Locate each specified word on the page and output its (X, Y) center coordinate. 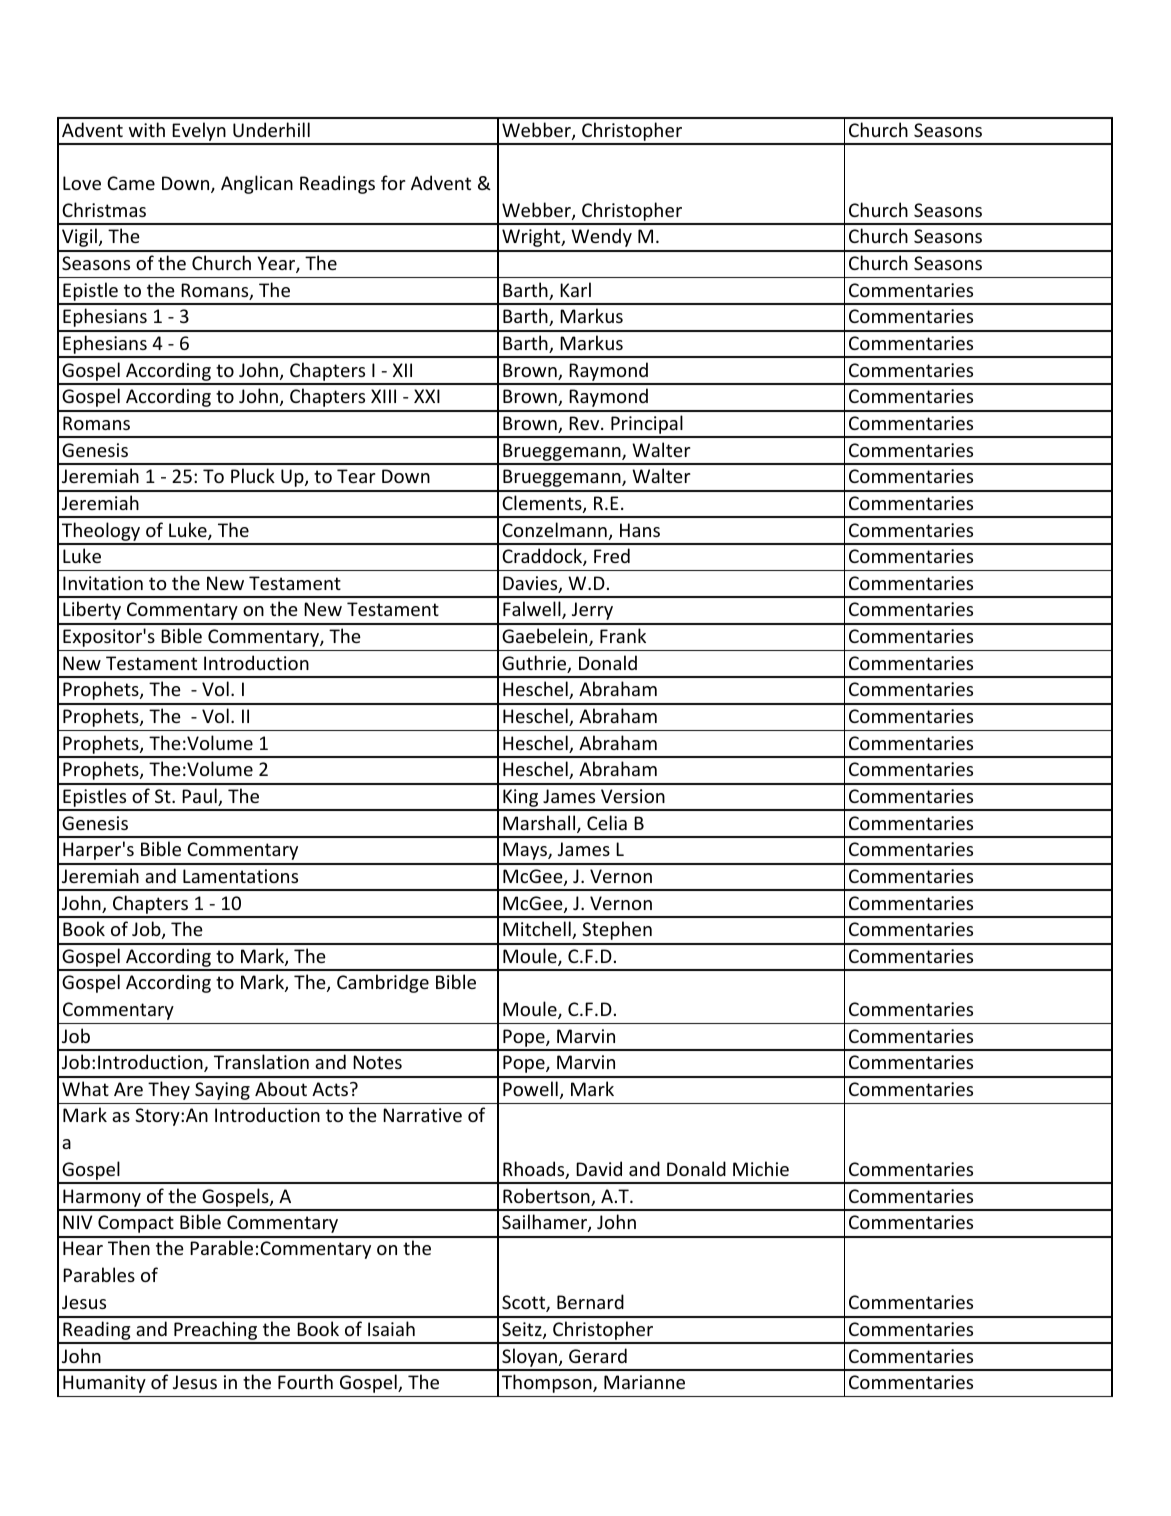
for (393, 182)
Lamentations (240, 876)
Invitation (103, 583)
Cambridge (383, 983)
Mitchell (538, 930)
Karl (575, 289)
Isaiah (391, 1328)
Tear (356, 476)
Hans (640, 530)
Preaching (216, 1332)
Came (131, 183)
